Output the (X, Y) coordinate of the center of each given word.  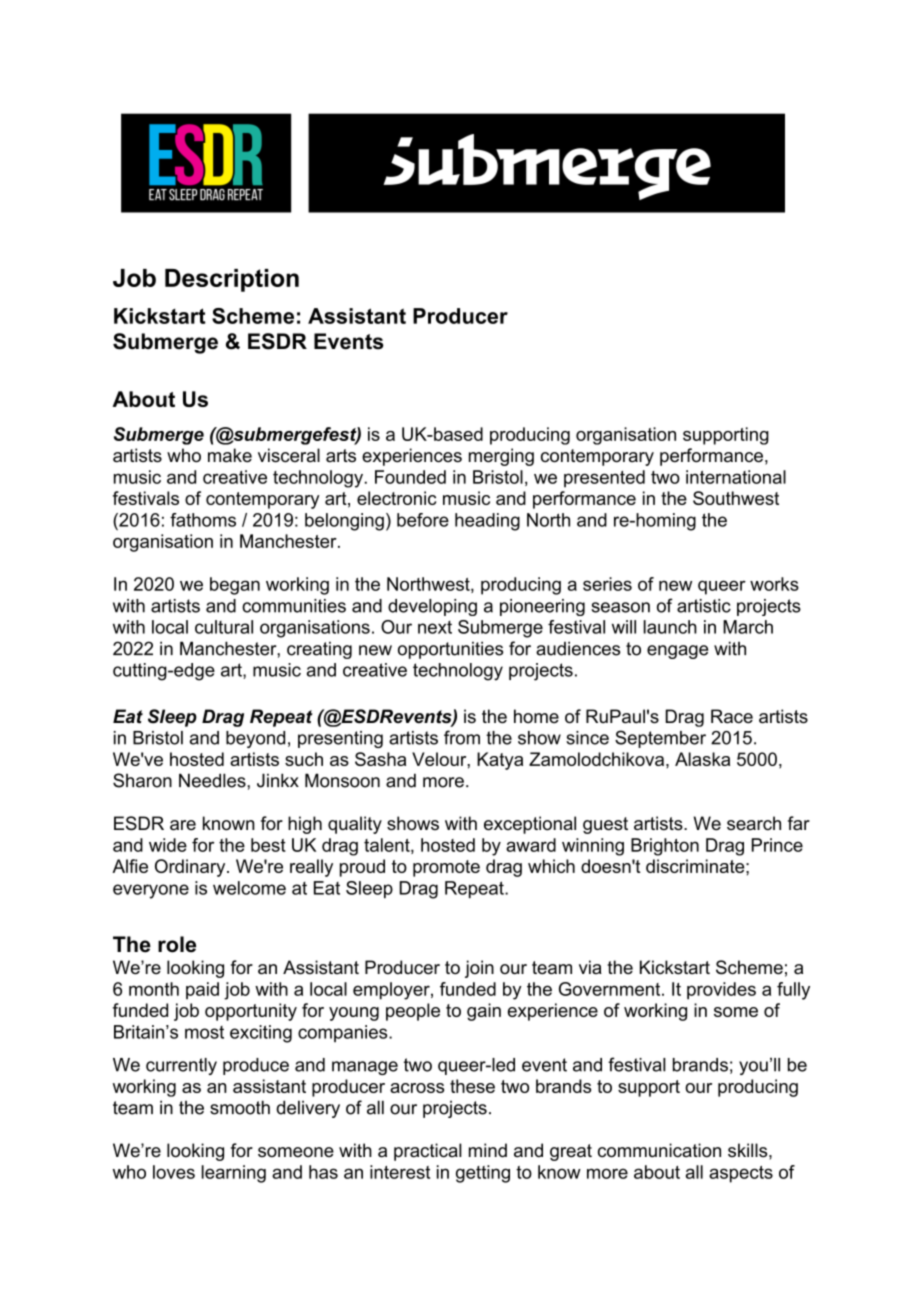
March (748, 627)
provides (721, 991)
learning (234, 1174)
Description (232, 280)
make (230, 455)
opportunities (450, 650)
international (736, 477)
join (479, 969)
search (754, 823)
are (183, 825)
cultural (224, 627)
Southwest (736, 498)
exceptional (530, 825)
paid (202, 990)
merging (501, 457)
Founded (410, 477)
